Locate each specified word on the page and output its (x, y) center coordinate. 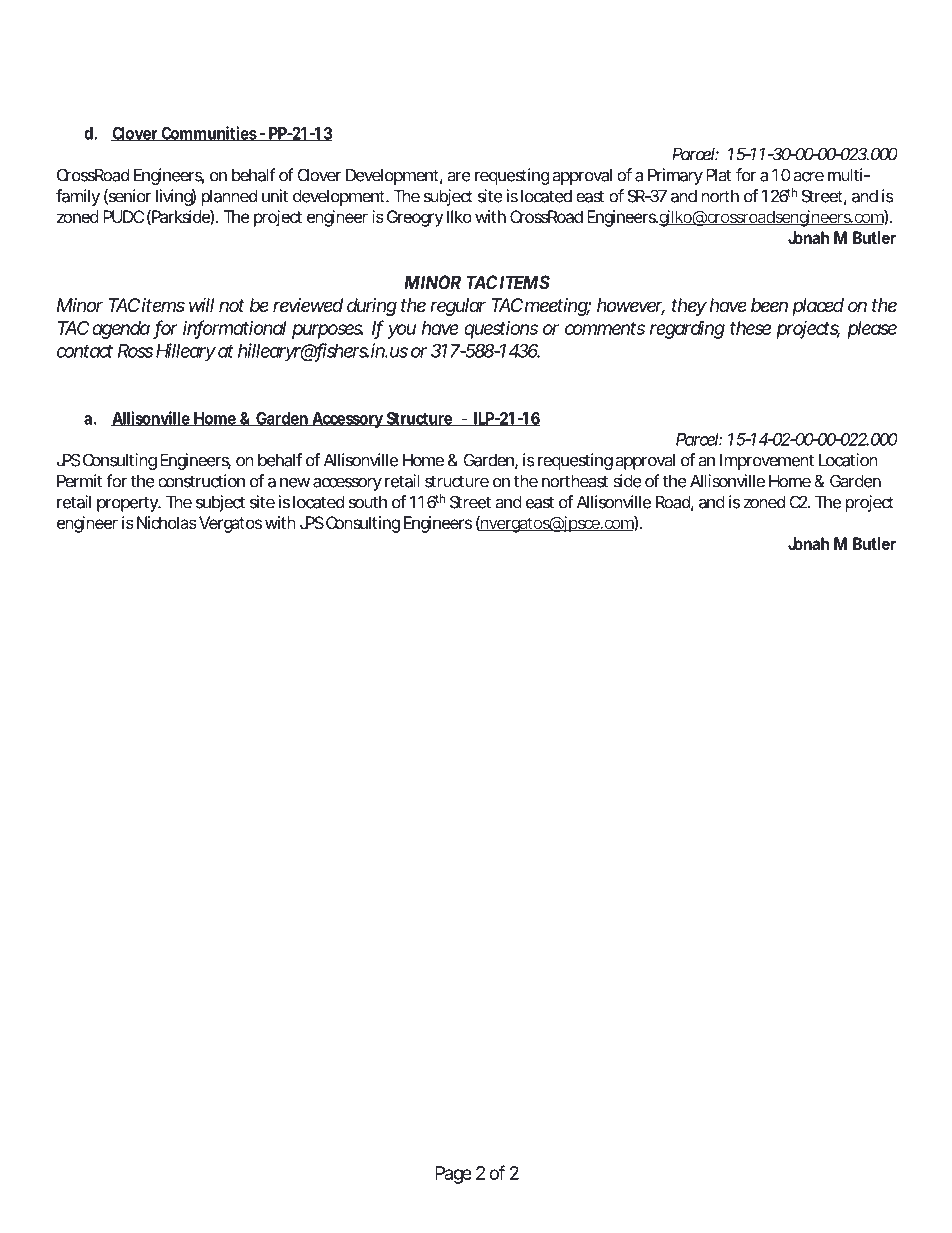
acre (809, 177)
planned (229, 197)
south (368, 502)
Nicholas (167, 522)
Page (453, 1175)
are (459, 177)
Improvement (767, 461)
